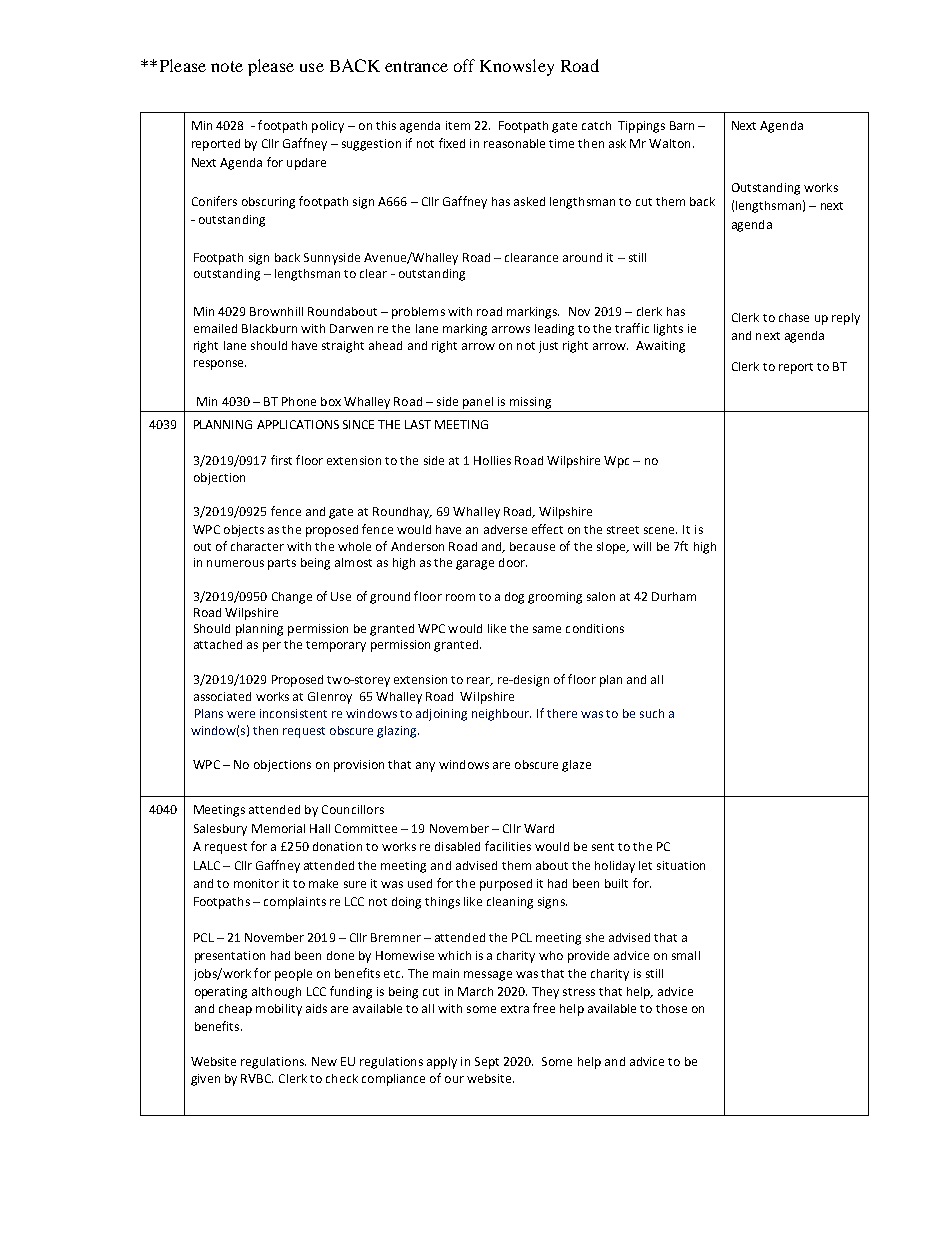  I want to click on neighbour, so click(501, 715).
